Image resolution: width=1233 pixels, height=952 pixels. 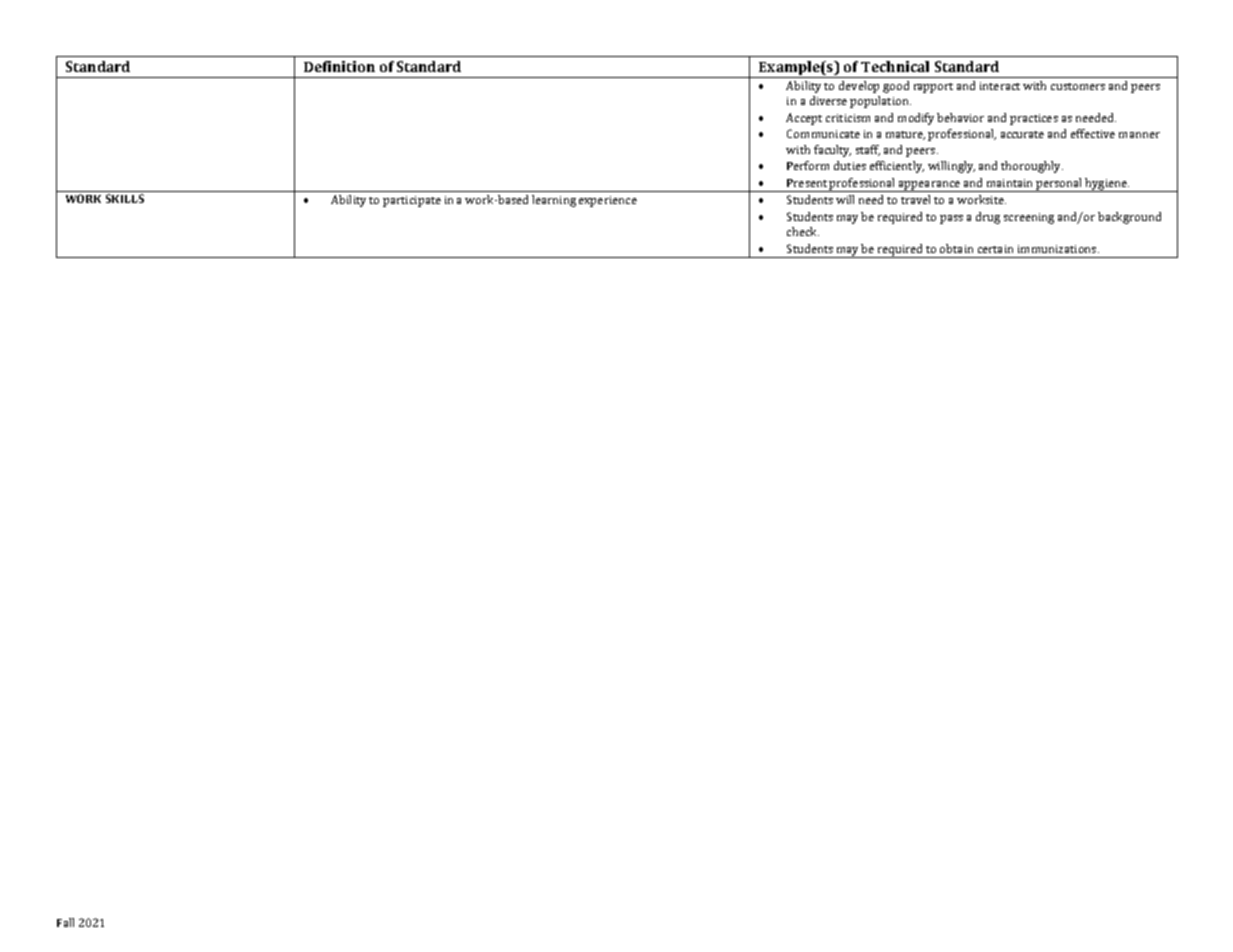 What do you see at coordinates (1000, 86) in the page?
I see `interact` at bounding box center [1000, 86].
